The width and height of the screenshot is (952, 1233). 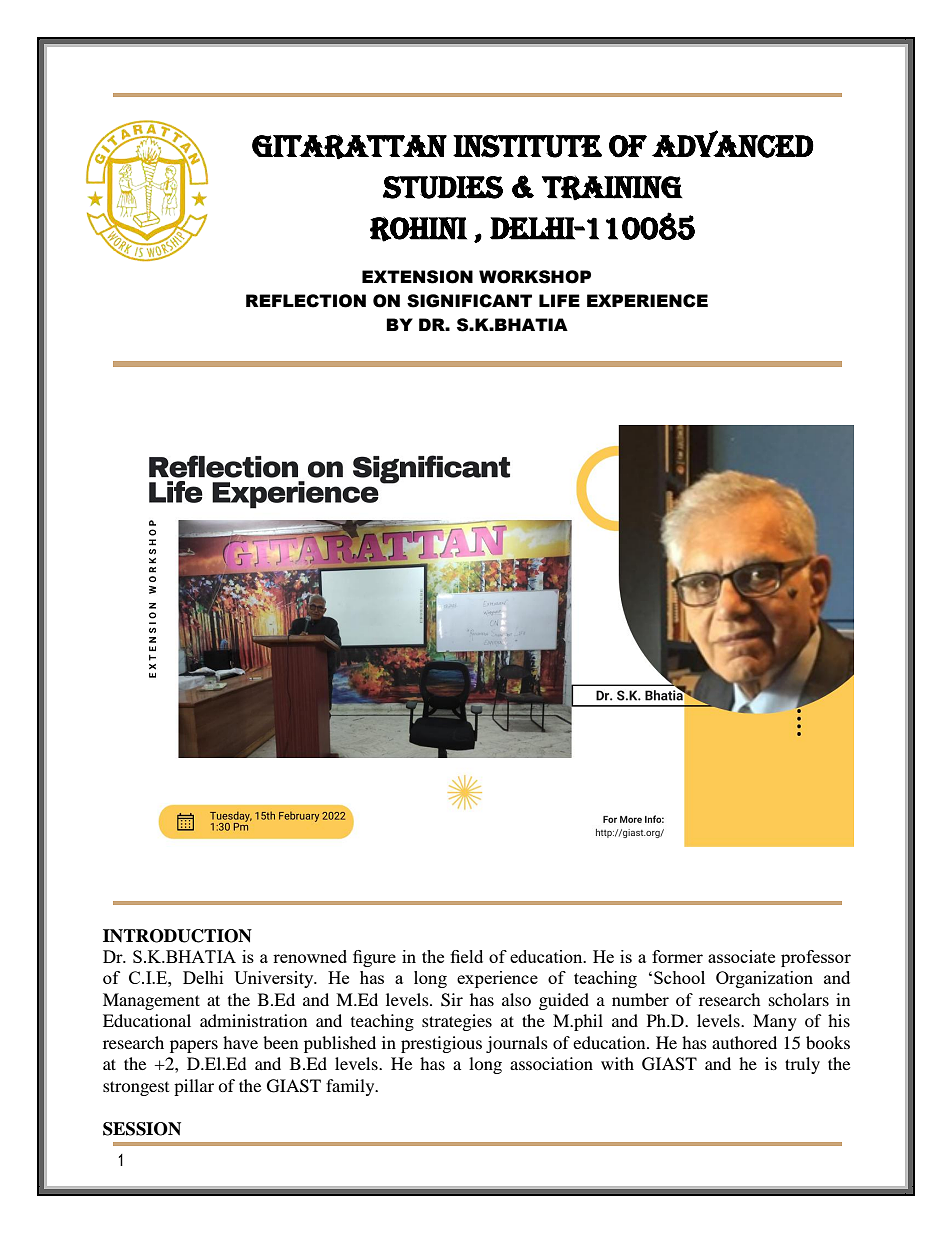 What do you see at coordinates (733, 144) in the screenshot?
I see `ADVANCED` at bounding box center [733, 144].
